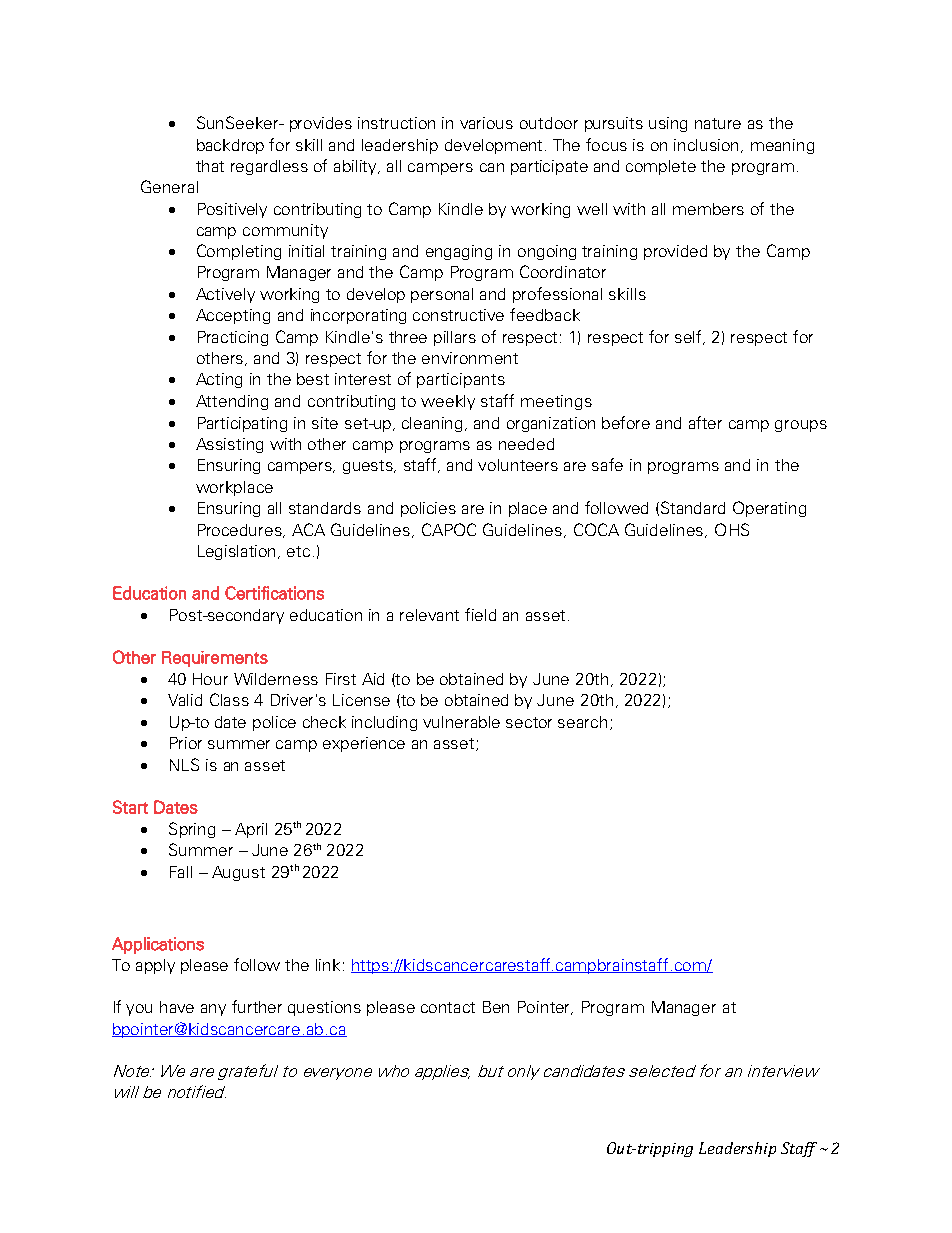 This screenshot has height=1233, width=952. Describe the element at coordinates (213, 1010) in the screenshot. I see `any` at that location.
